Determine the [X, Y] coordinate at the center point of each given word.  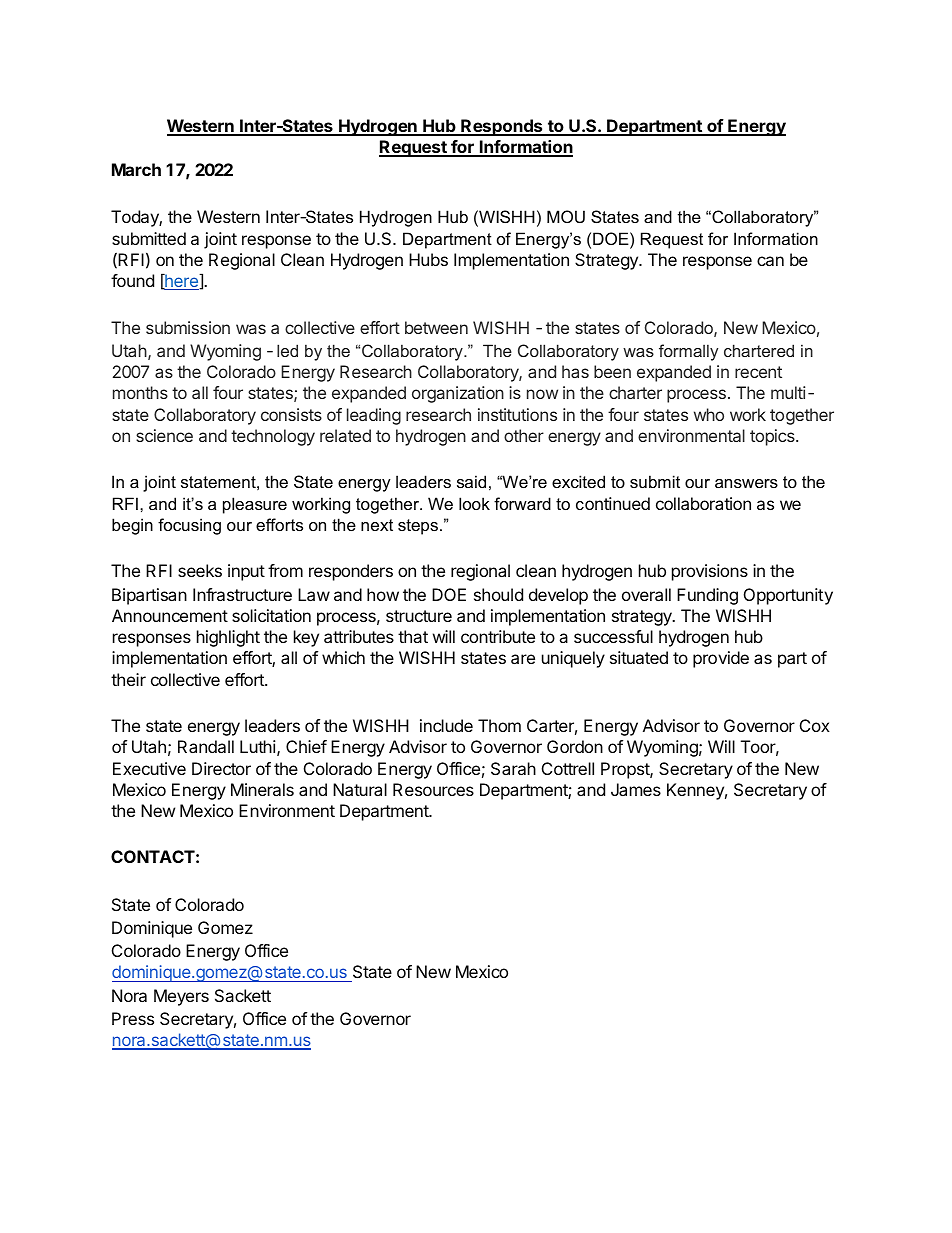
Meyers [181, 997]
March [136, 169]
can [770, 261]
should [498, 594]
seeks [200, 570]
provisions [710, 572]
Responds [502, 127]
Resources [433, 789]
